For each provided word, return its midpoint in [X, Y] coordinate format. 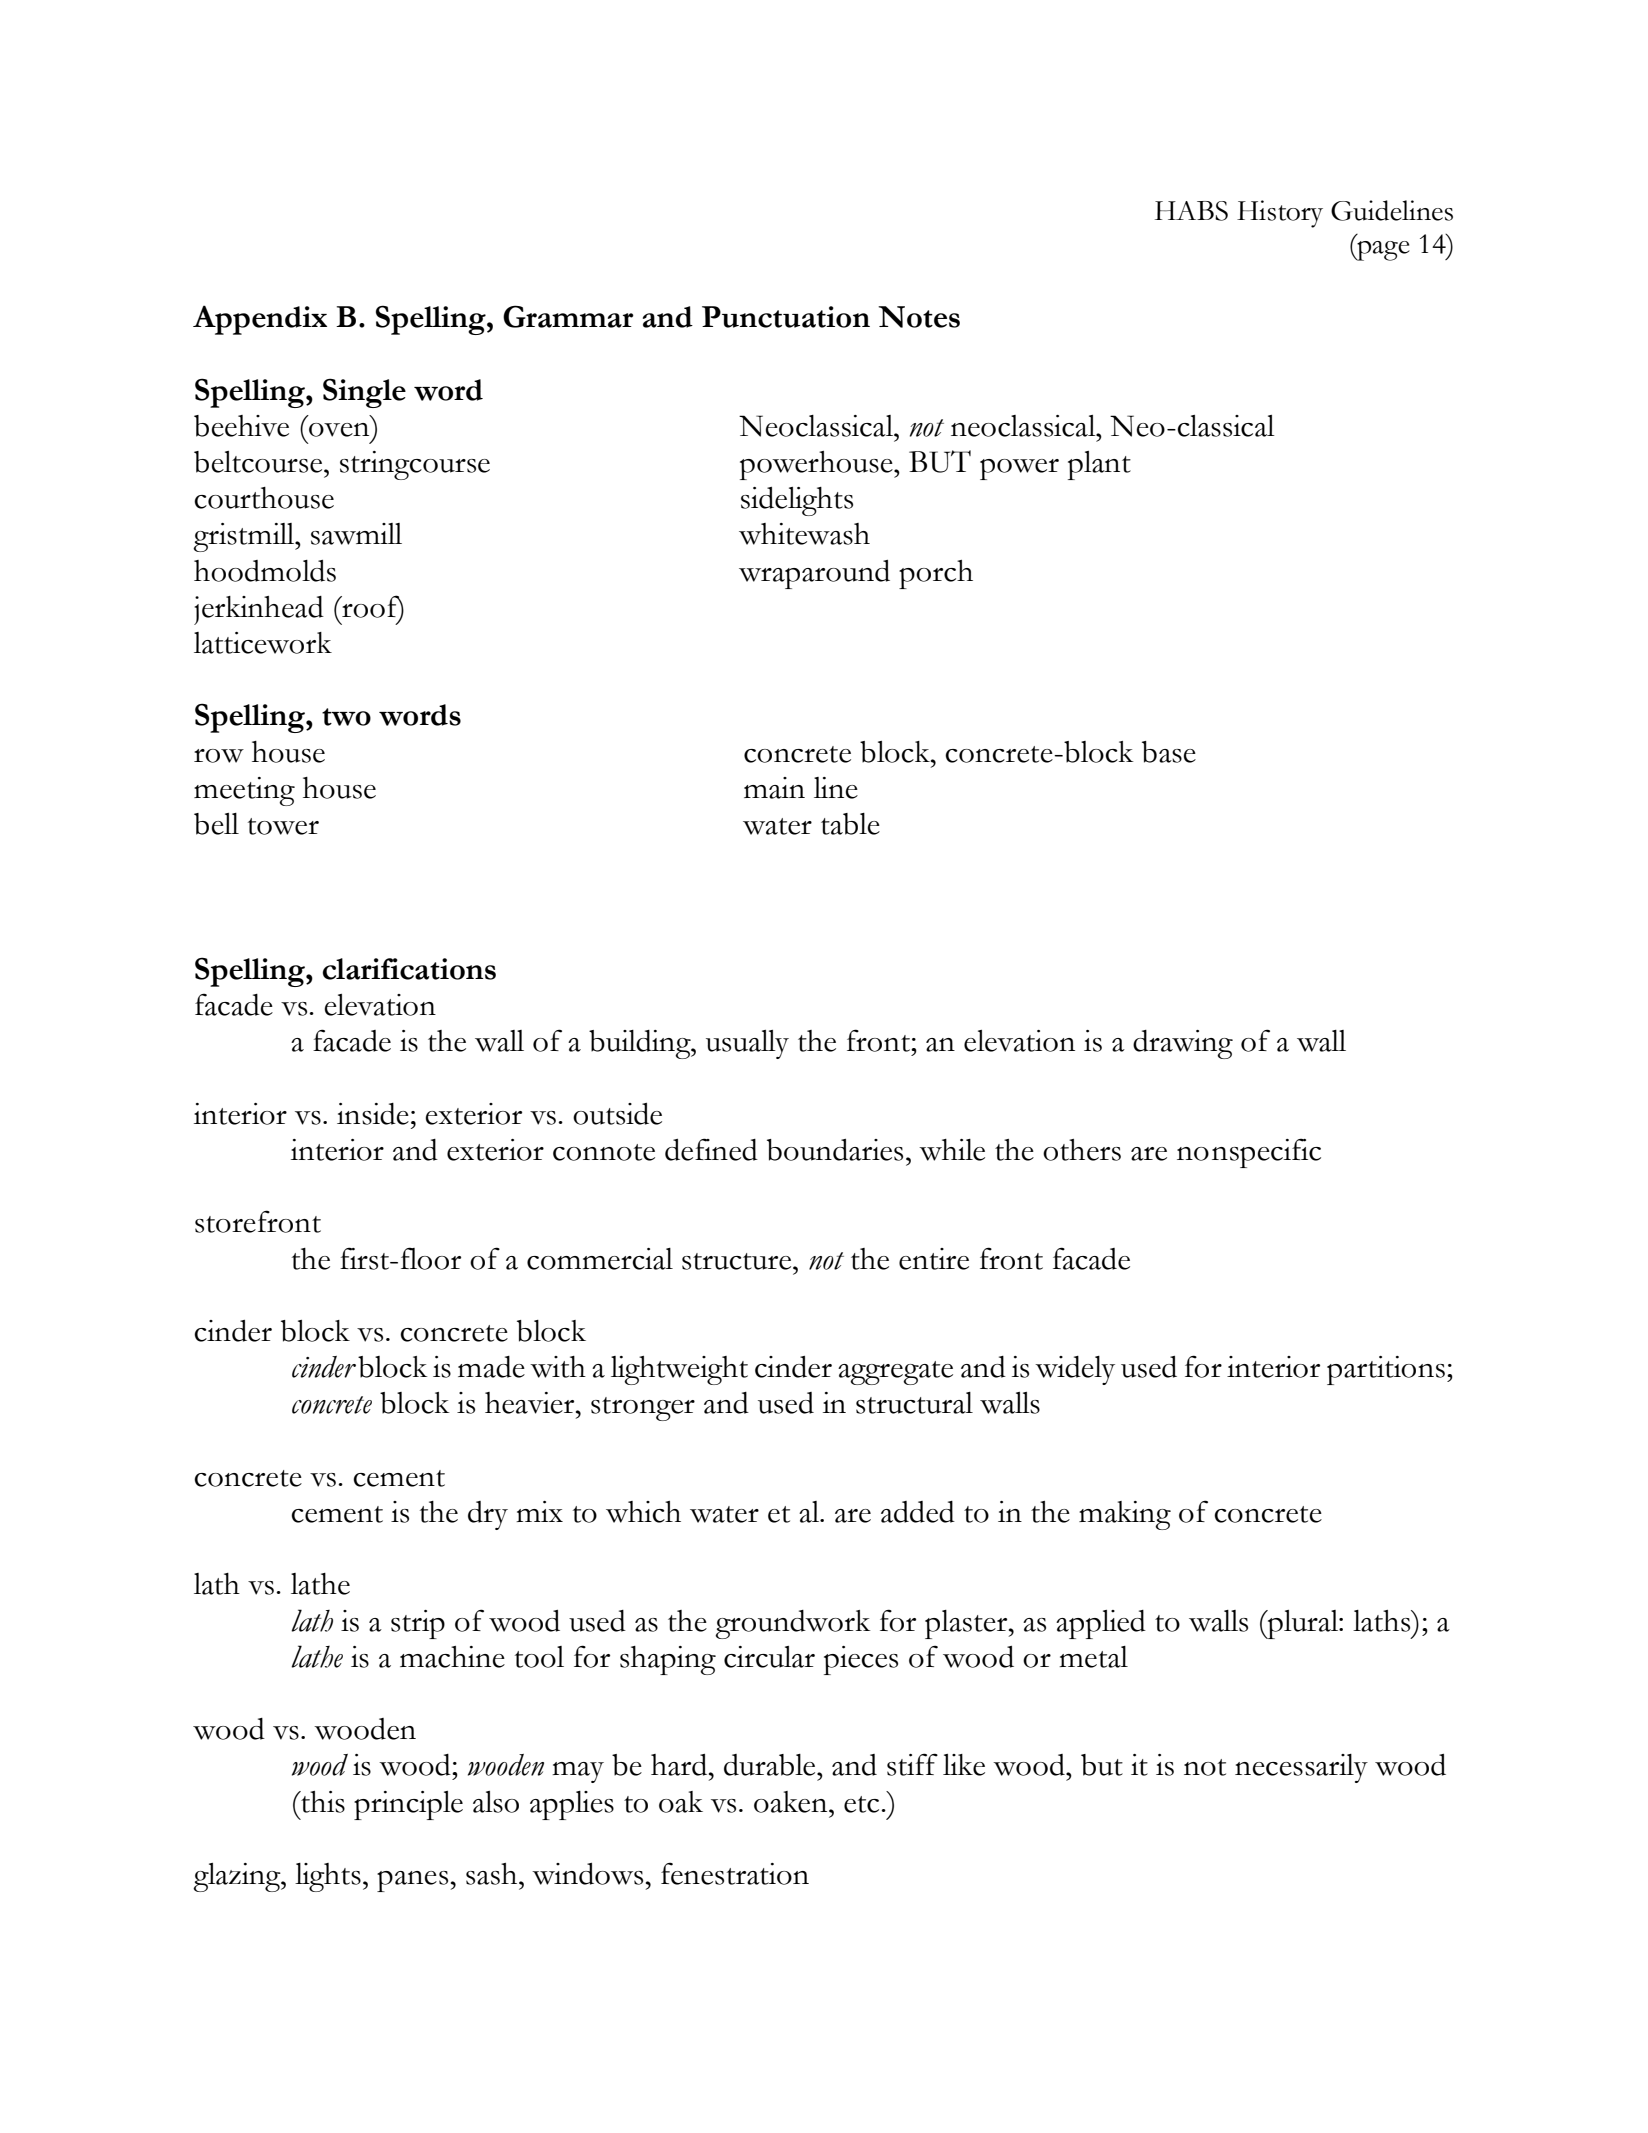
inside [373, 1114]
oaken [792, 1802]
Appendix [260, 320]
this [322, 1802]
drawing [1183, 1044]
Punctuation [786, 317]
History [1280, 214]
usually [747, 1044]
